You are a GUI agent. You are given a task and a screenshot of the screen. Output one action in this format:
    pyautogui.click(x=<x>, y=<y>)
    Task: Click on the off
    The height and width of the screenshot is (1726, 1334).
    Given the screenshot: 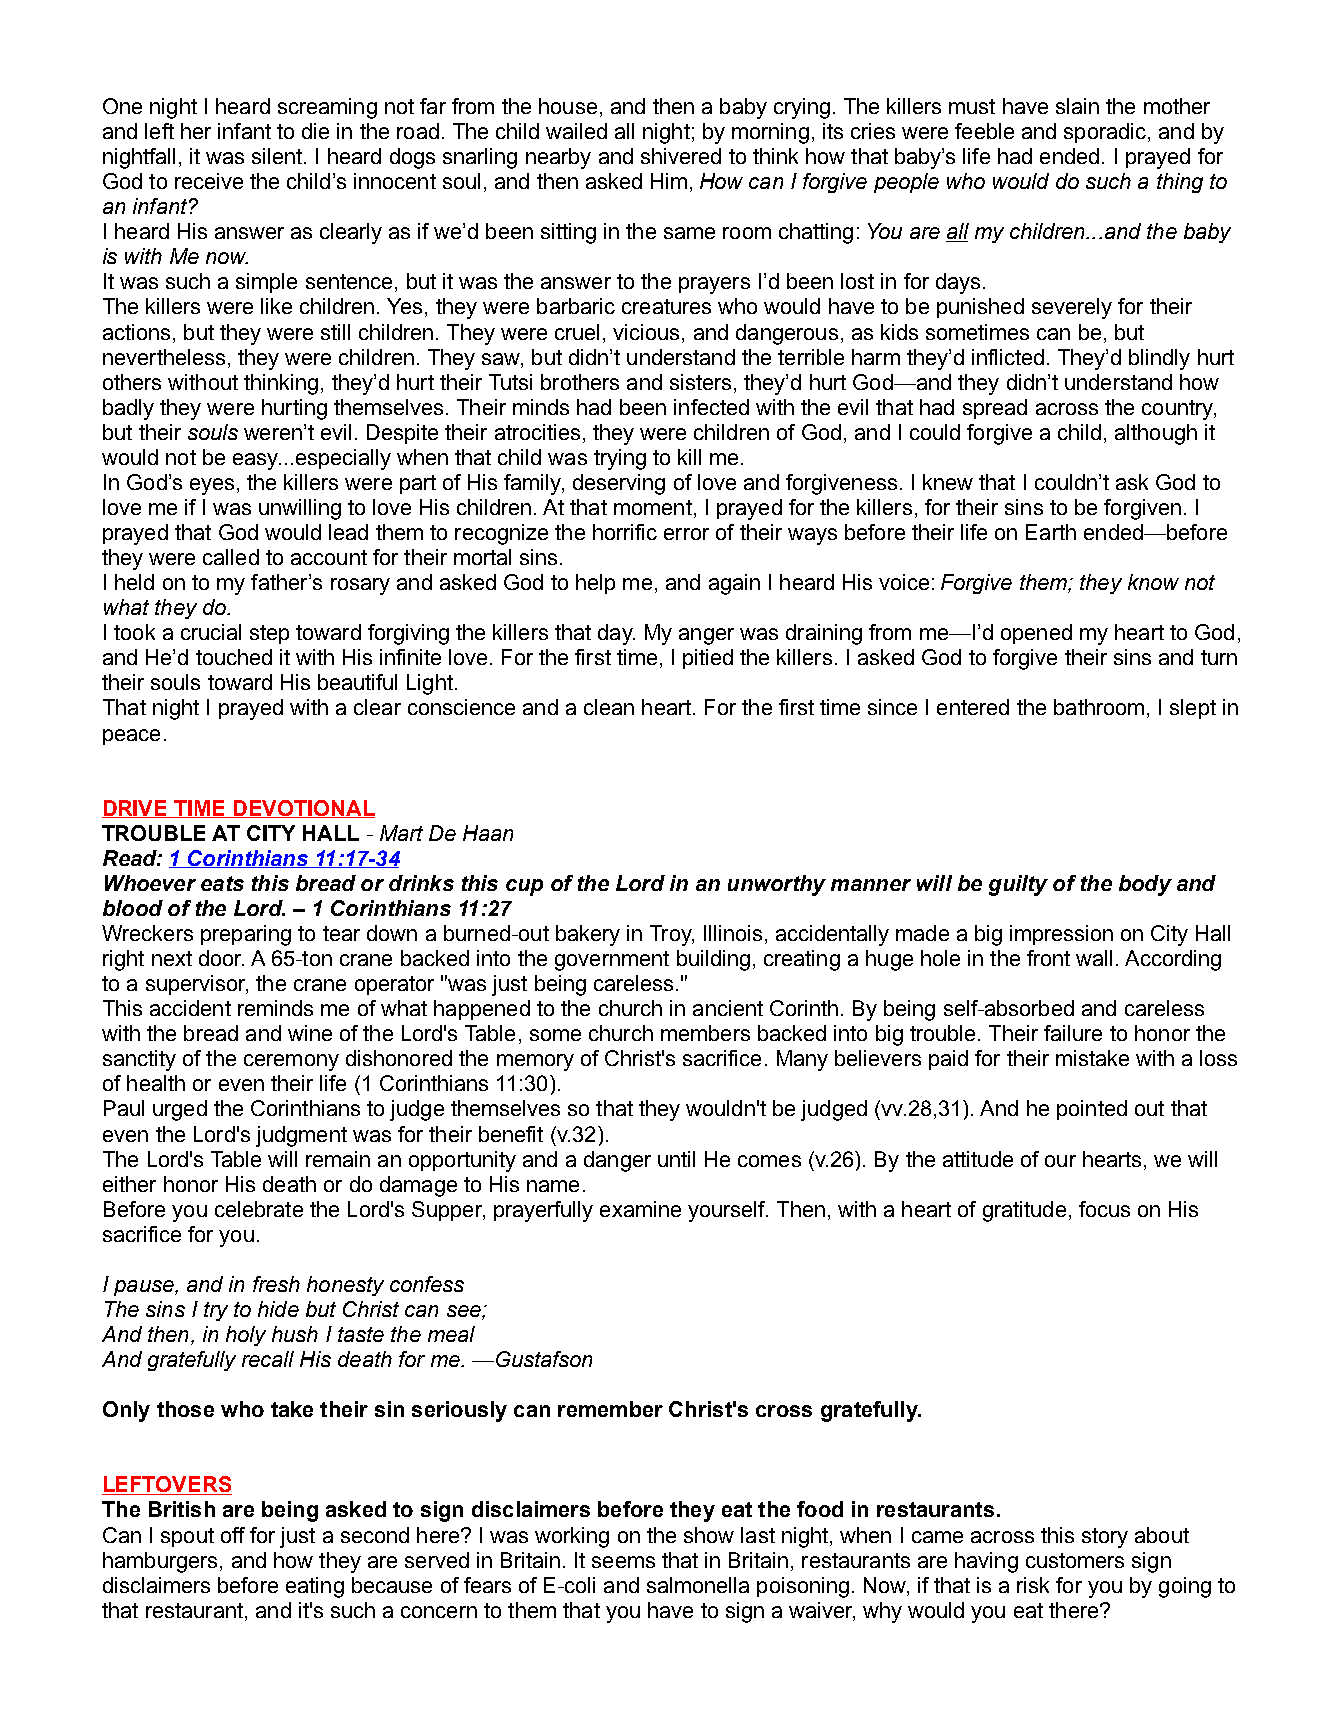 What is the action you would take?
    pyautogui.click(x=233, y=1535)
